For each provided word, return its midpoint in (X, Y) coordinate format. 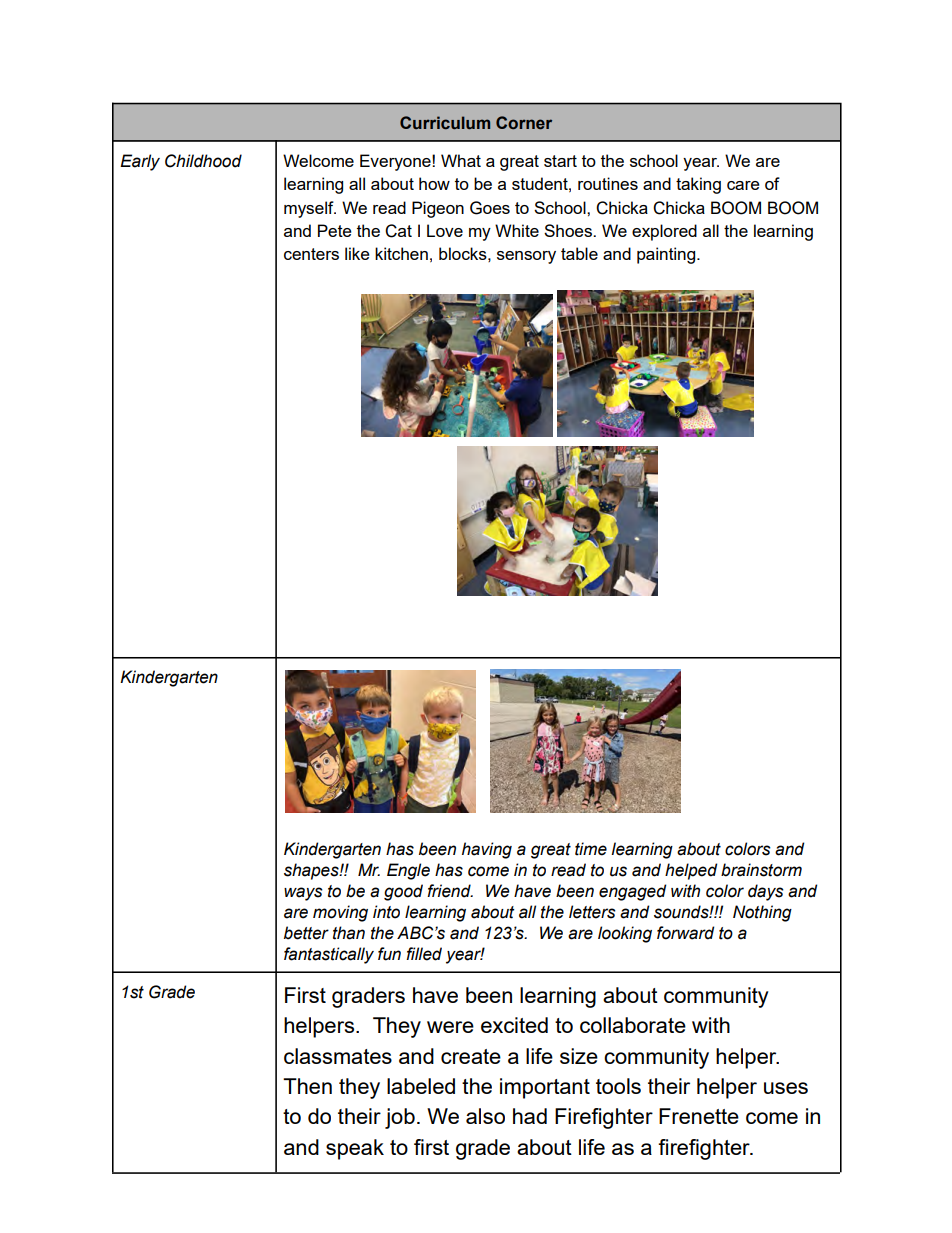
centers (311, 254)
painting (667, 255)
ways (303, 894)
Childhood (203, 161)
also (485, 1116)
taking (698, 185)
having (487, 850)
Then (307, 1086)
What (461, 160)
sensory (526, 257)
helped (691, 871)
